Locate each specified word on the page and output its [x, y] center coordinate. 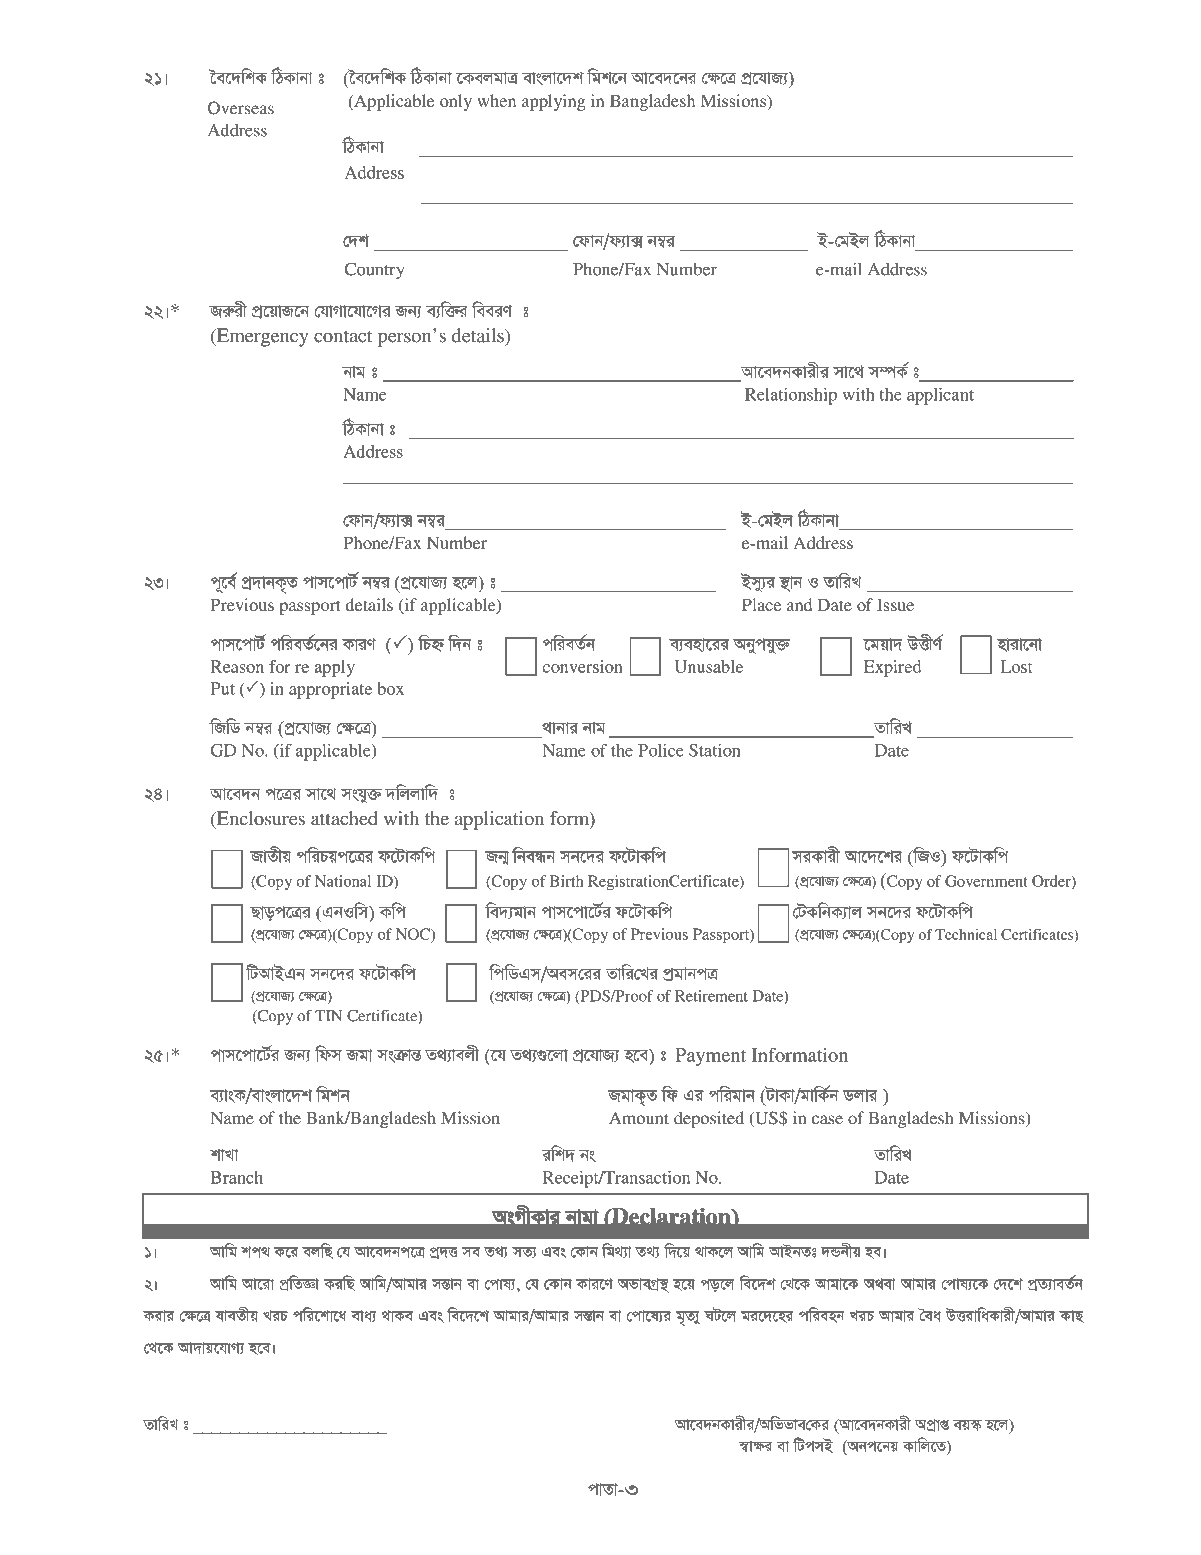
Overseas [241, 108]
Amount [639, 1118]
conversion [582, 666]
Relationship [791, 396]
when [496, 100]
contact [343, 336]
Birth [567, 881]
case [827, 1120]
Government [986, 881]
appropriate [330, 690]
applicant [940, 396]
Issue [895, 604]
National [343, 881]
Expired [893, 668]
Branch [237, 1177]
